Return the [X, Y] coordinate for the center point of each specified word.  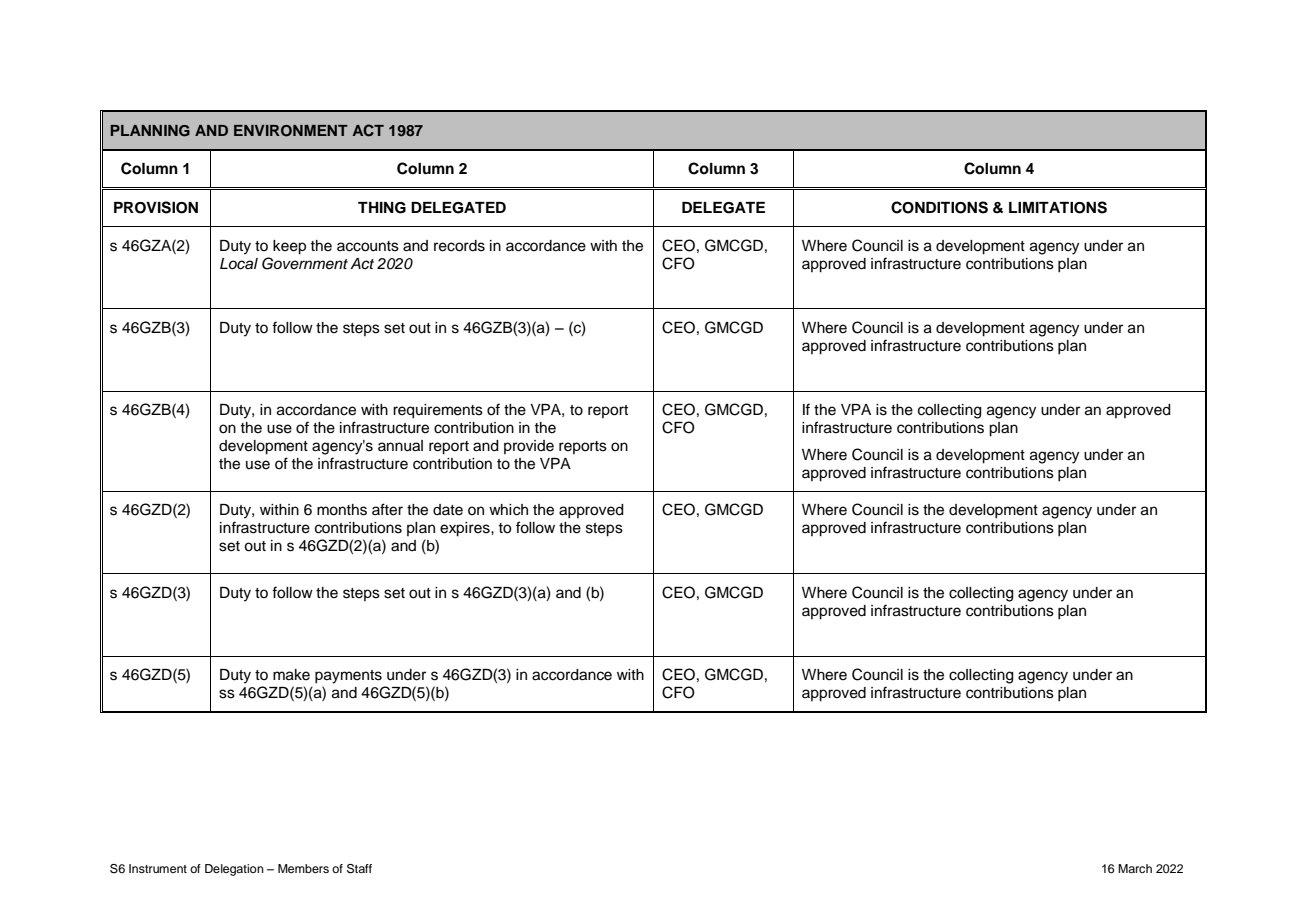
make [291, 675]
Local [239, 264]
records [459, 246]
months [342, 510]
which [508, 510]
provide [529, 447]
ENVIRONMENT [291, 131]
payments [348, 677]
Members [303, 868]
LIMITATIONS [1058, 207]
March [1135, 868]
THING [382, 208]
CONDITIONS [939, 207]
